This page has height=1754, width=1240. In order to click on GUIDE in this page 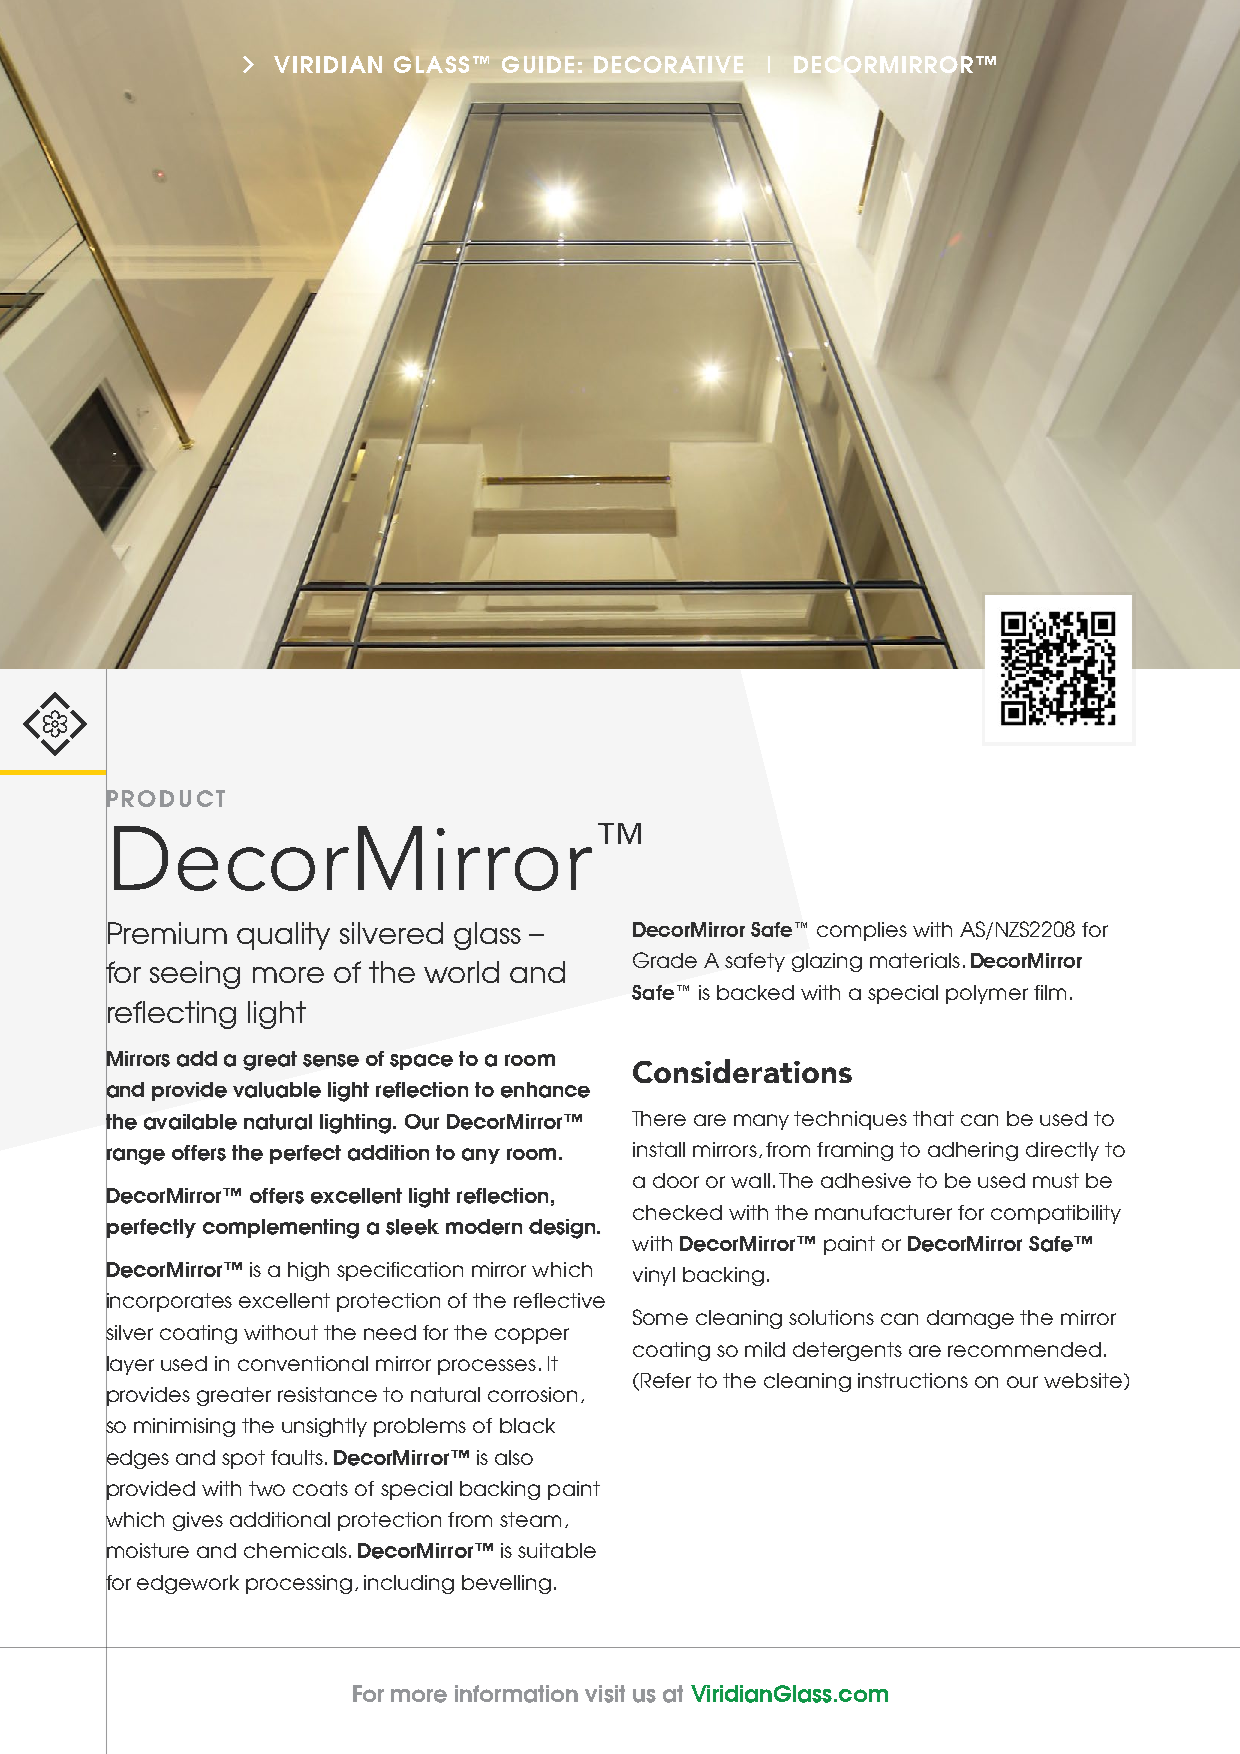, I will do `click(538, 64)`.
